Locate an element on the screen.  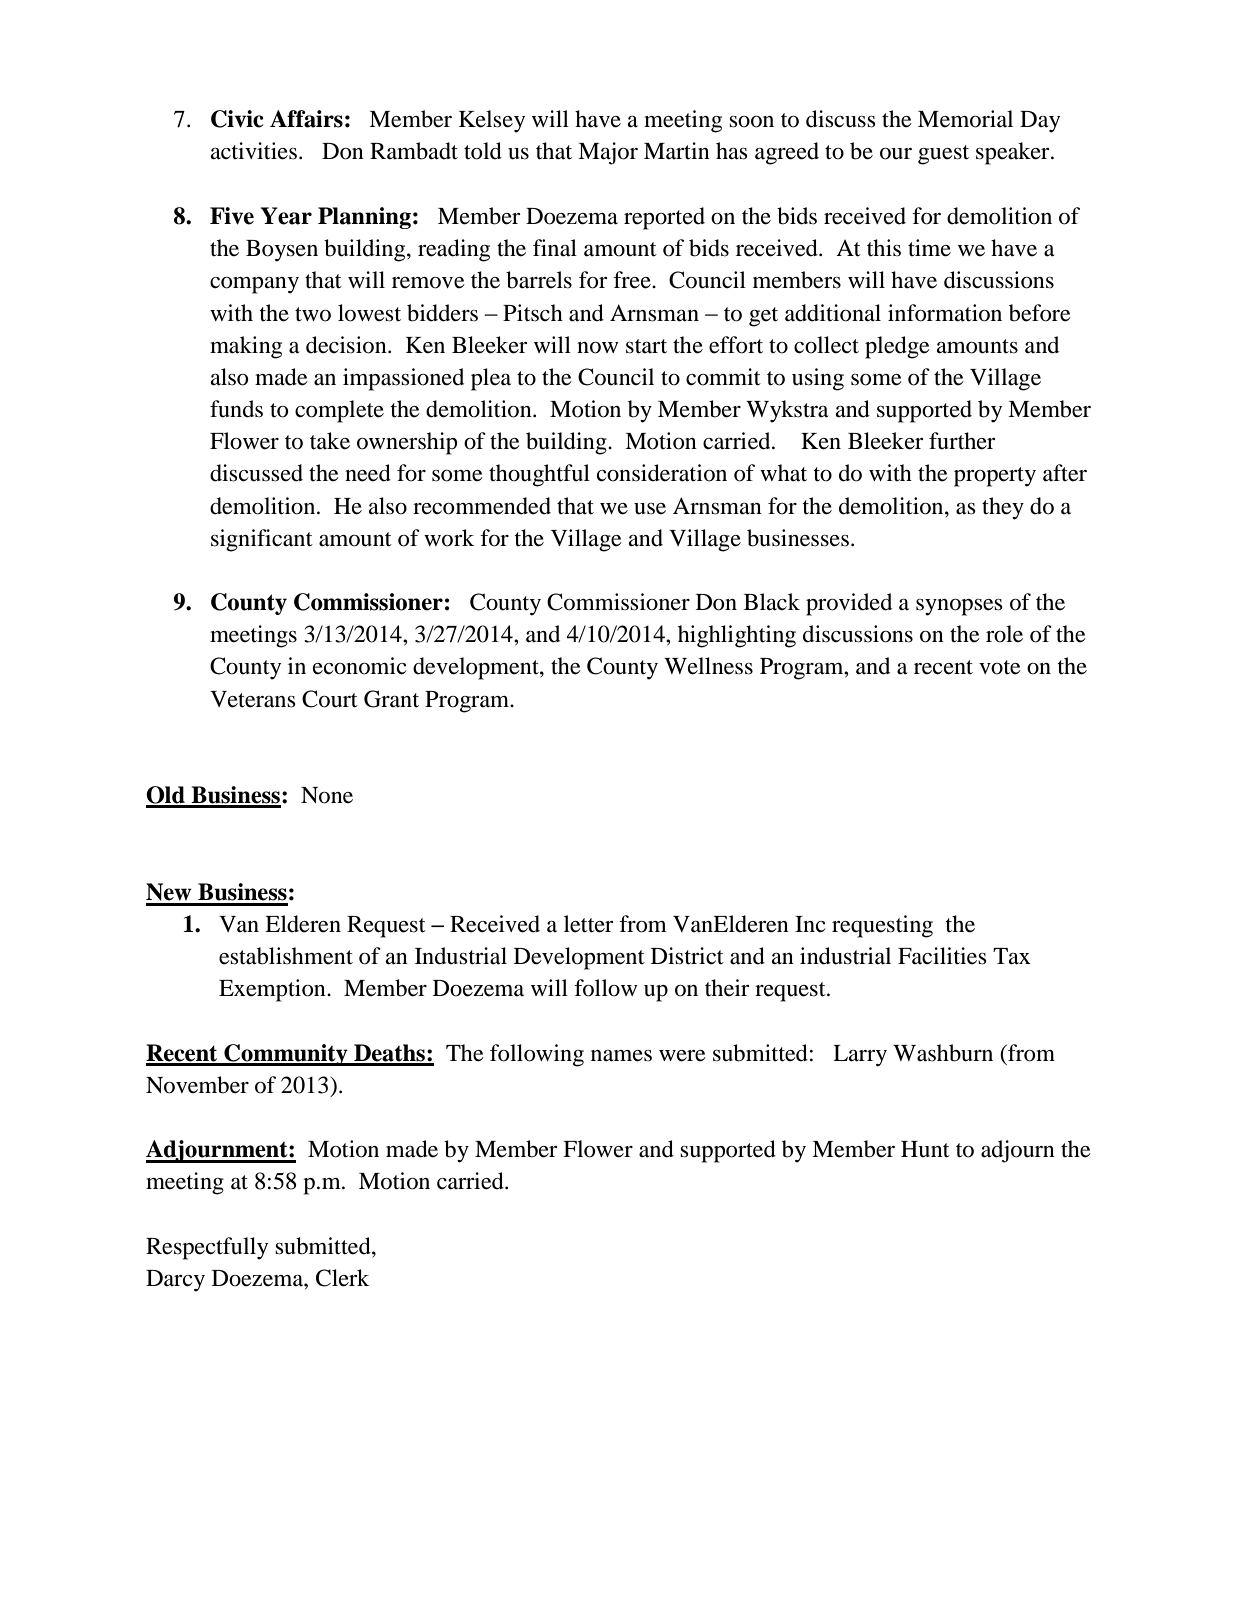
District is located at coordinates (687, 956).
